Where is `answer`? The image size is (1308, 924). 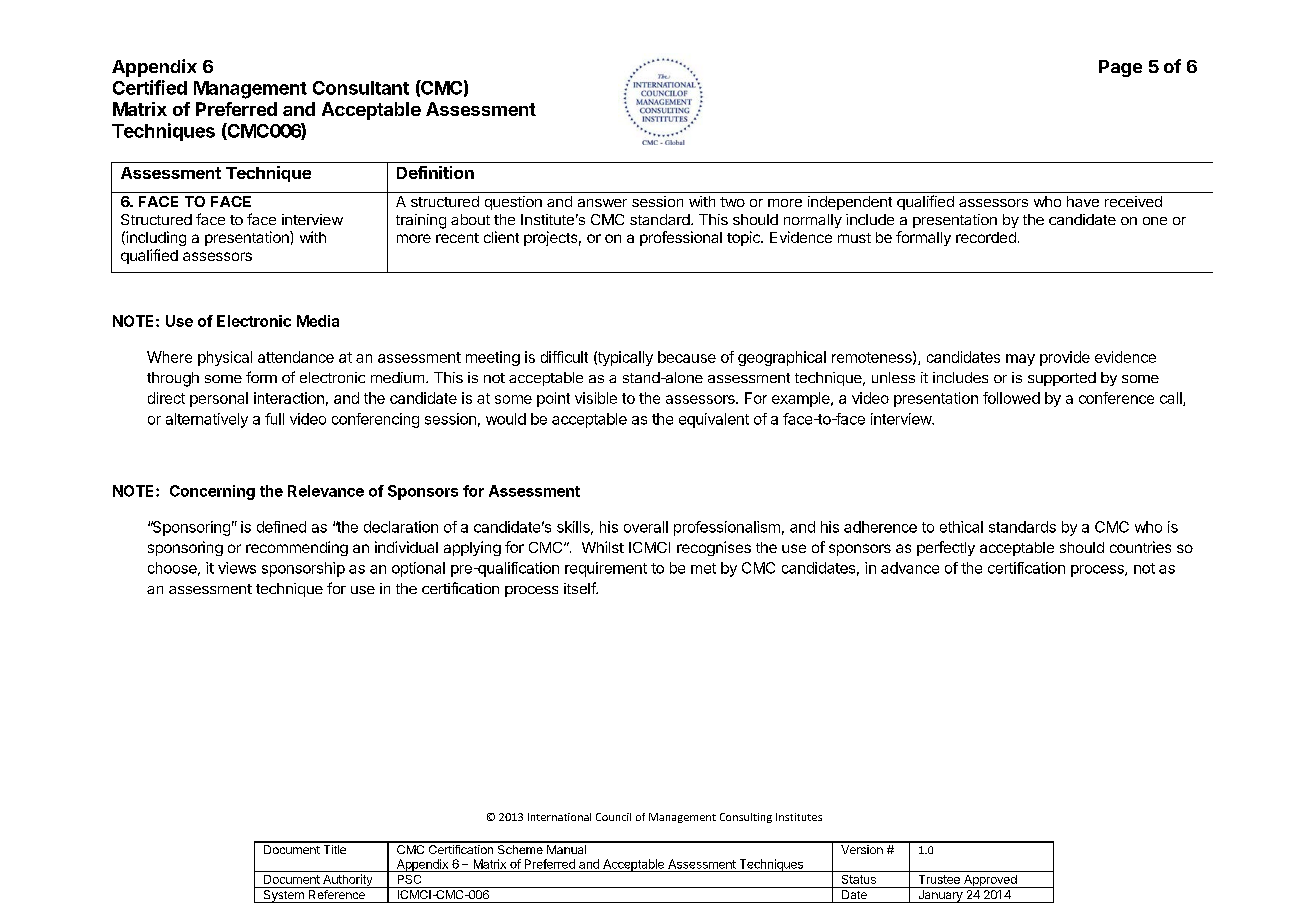 answer is located at coordinates (602, 203).
